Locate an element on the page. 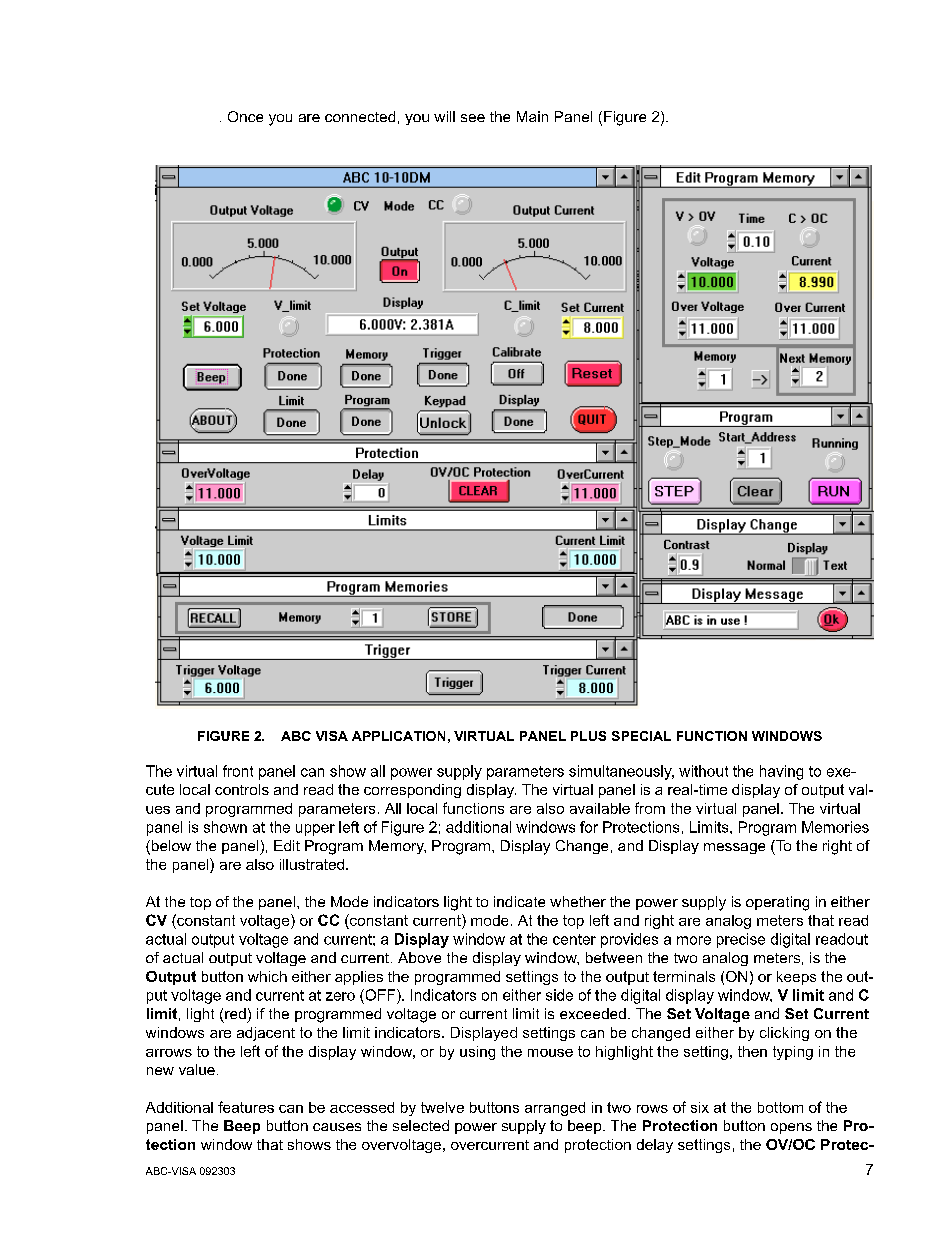  see is located at coordinates (473, 118).
